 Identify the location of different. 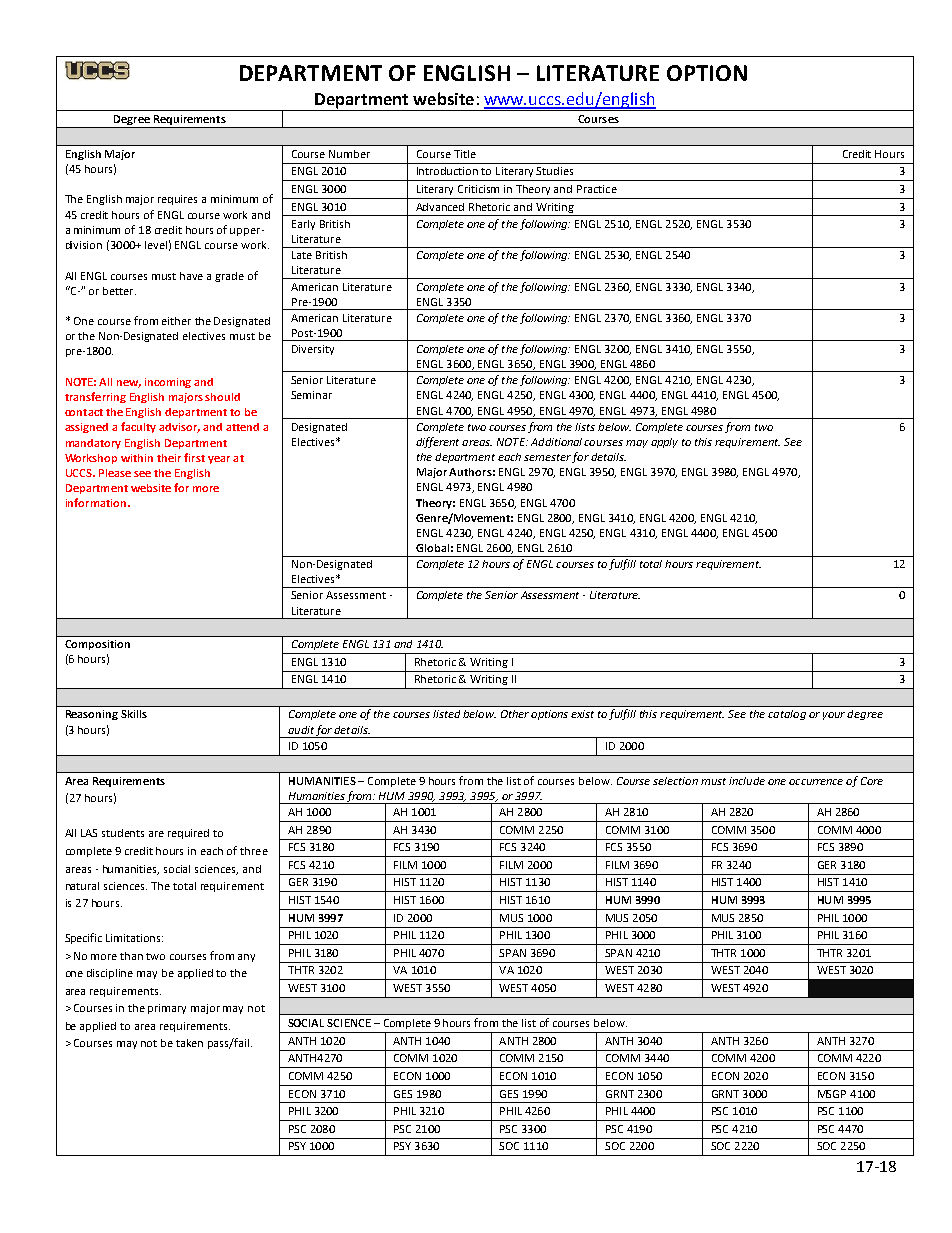
(437, 442).
